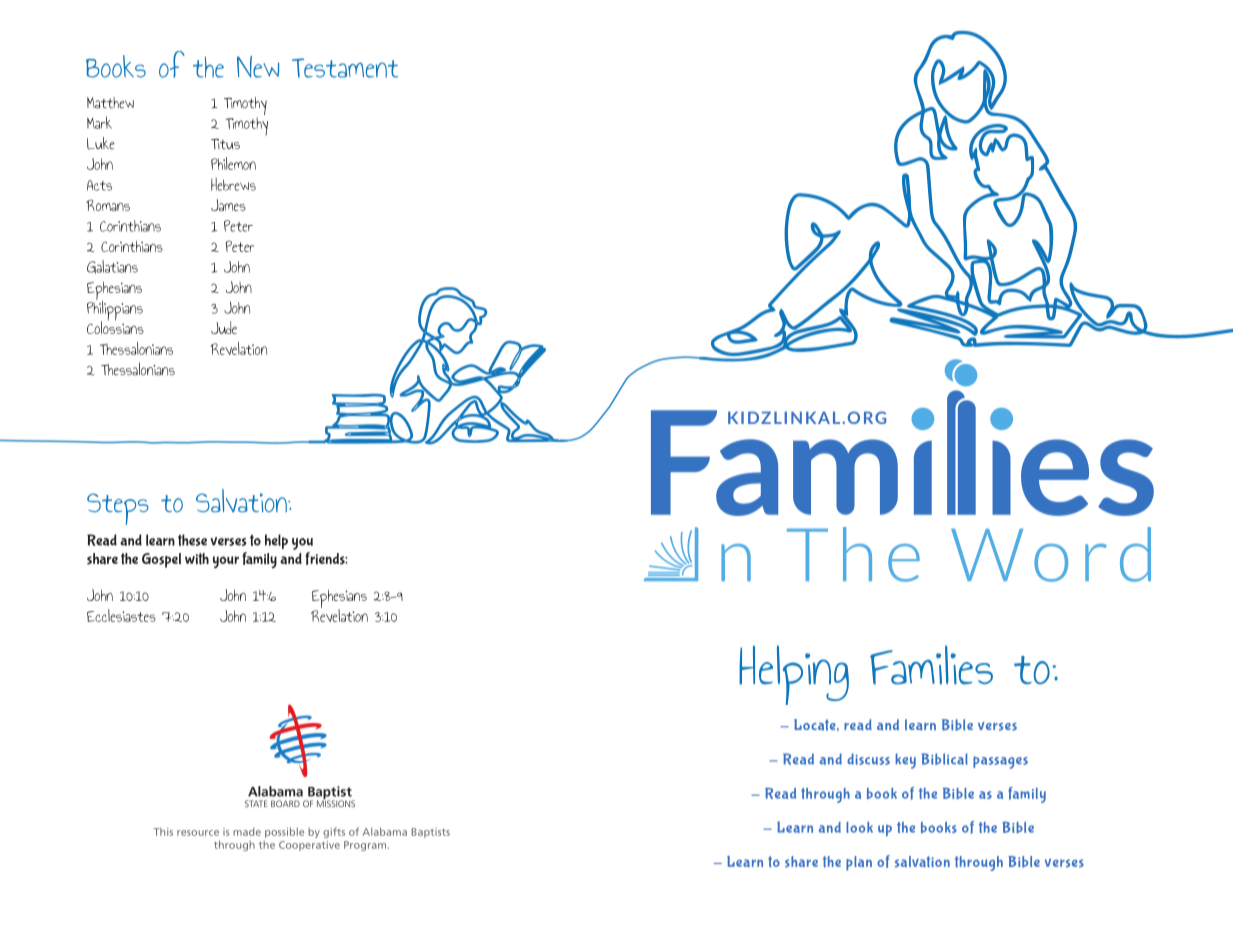 The height and width of the screenshot is (952, 1233). I want to click on Titus, so click(225, 144).
